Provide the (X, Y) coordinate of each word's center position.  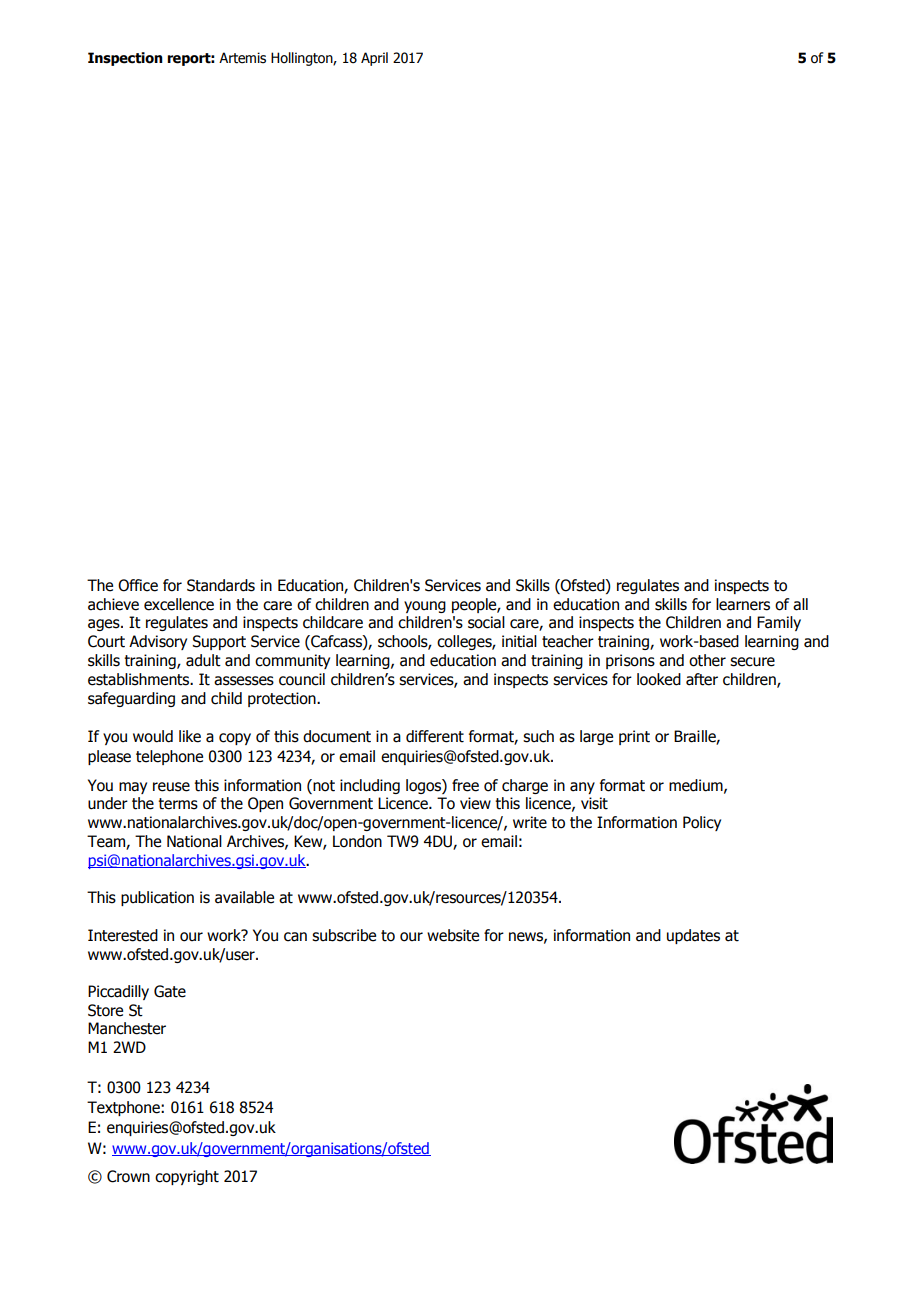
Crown (128, 1176)
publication (157, 898)
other (707, 660)
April (374, 59)
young (425, 607)
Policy (702, 823)
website (453, 935)
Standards (221, 585)
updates (693, 936)
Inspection (125, 59)
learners (743, 604)
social (486, 622)
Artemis (242, 58)
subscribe (344, 935)
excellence (179, 604)
